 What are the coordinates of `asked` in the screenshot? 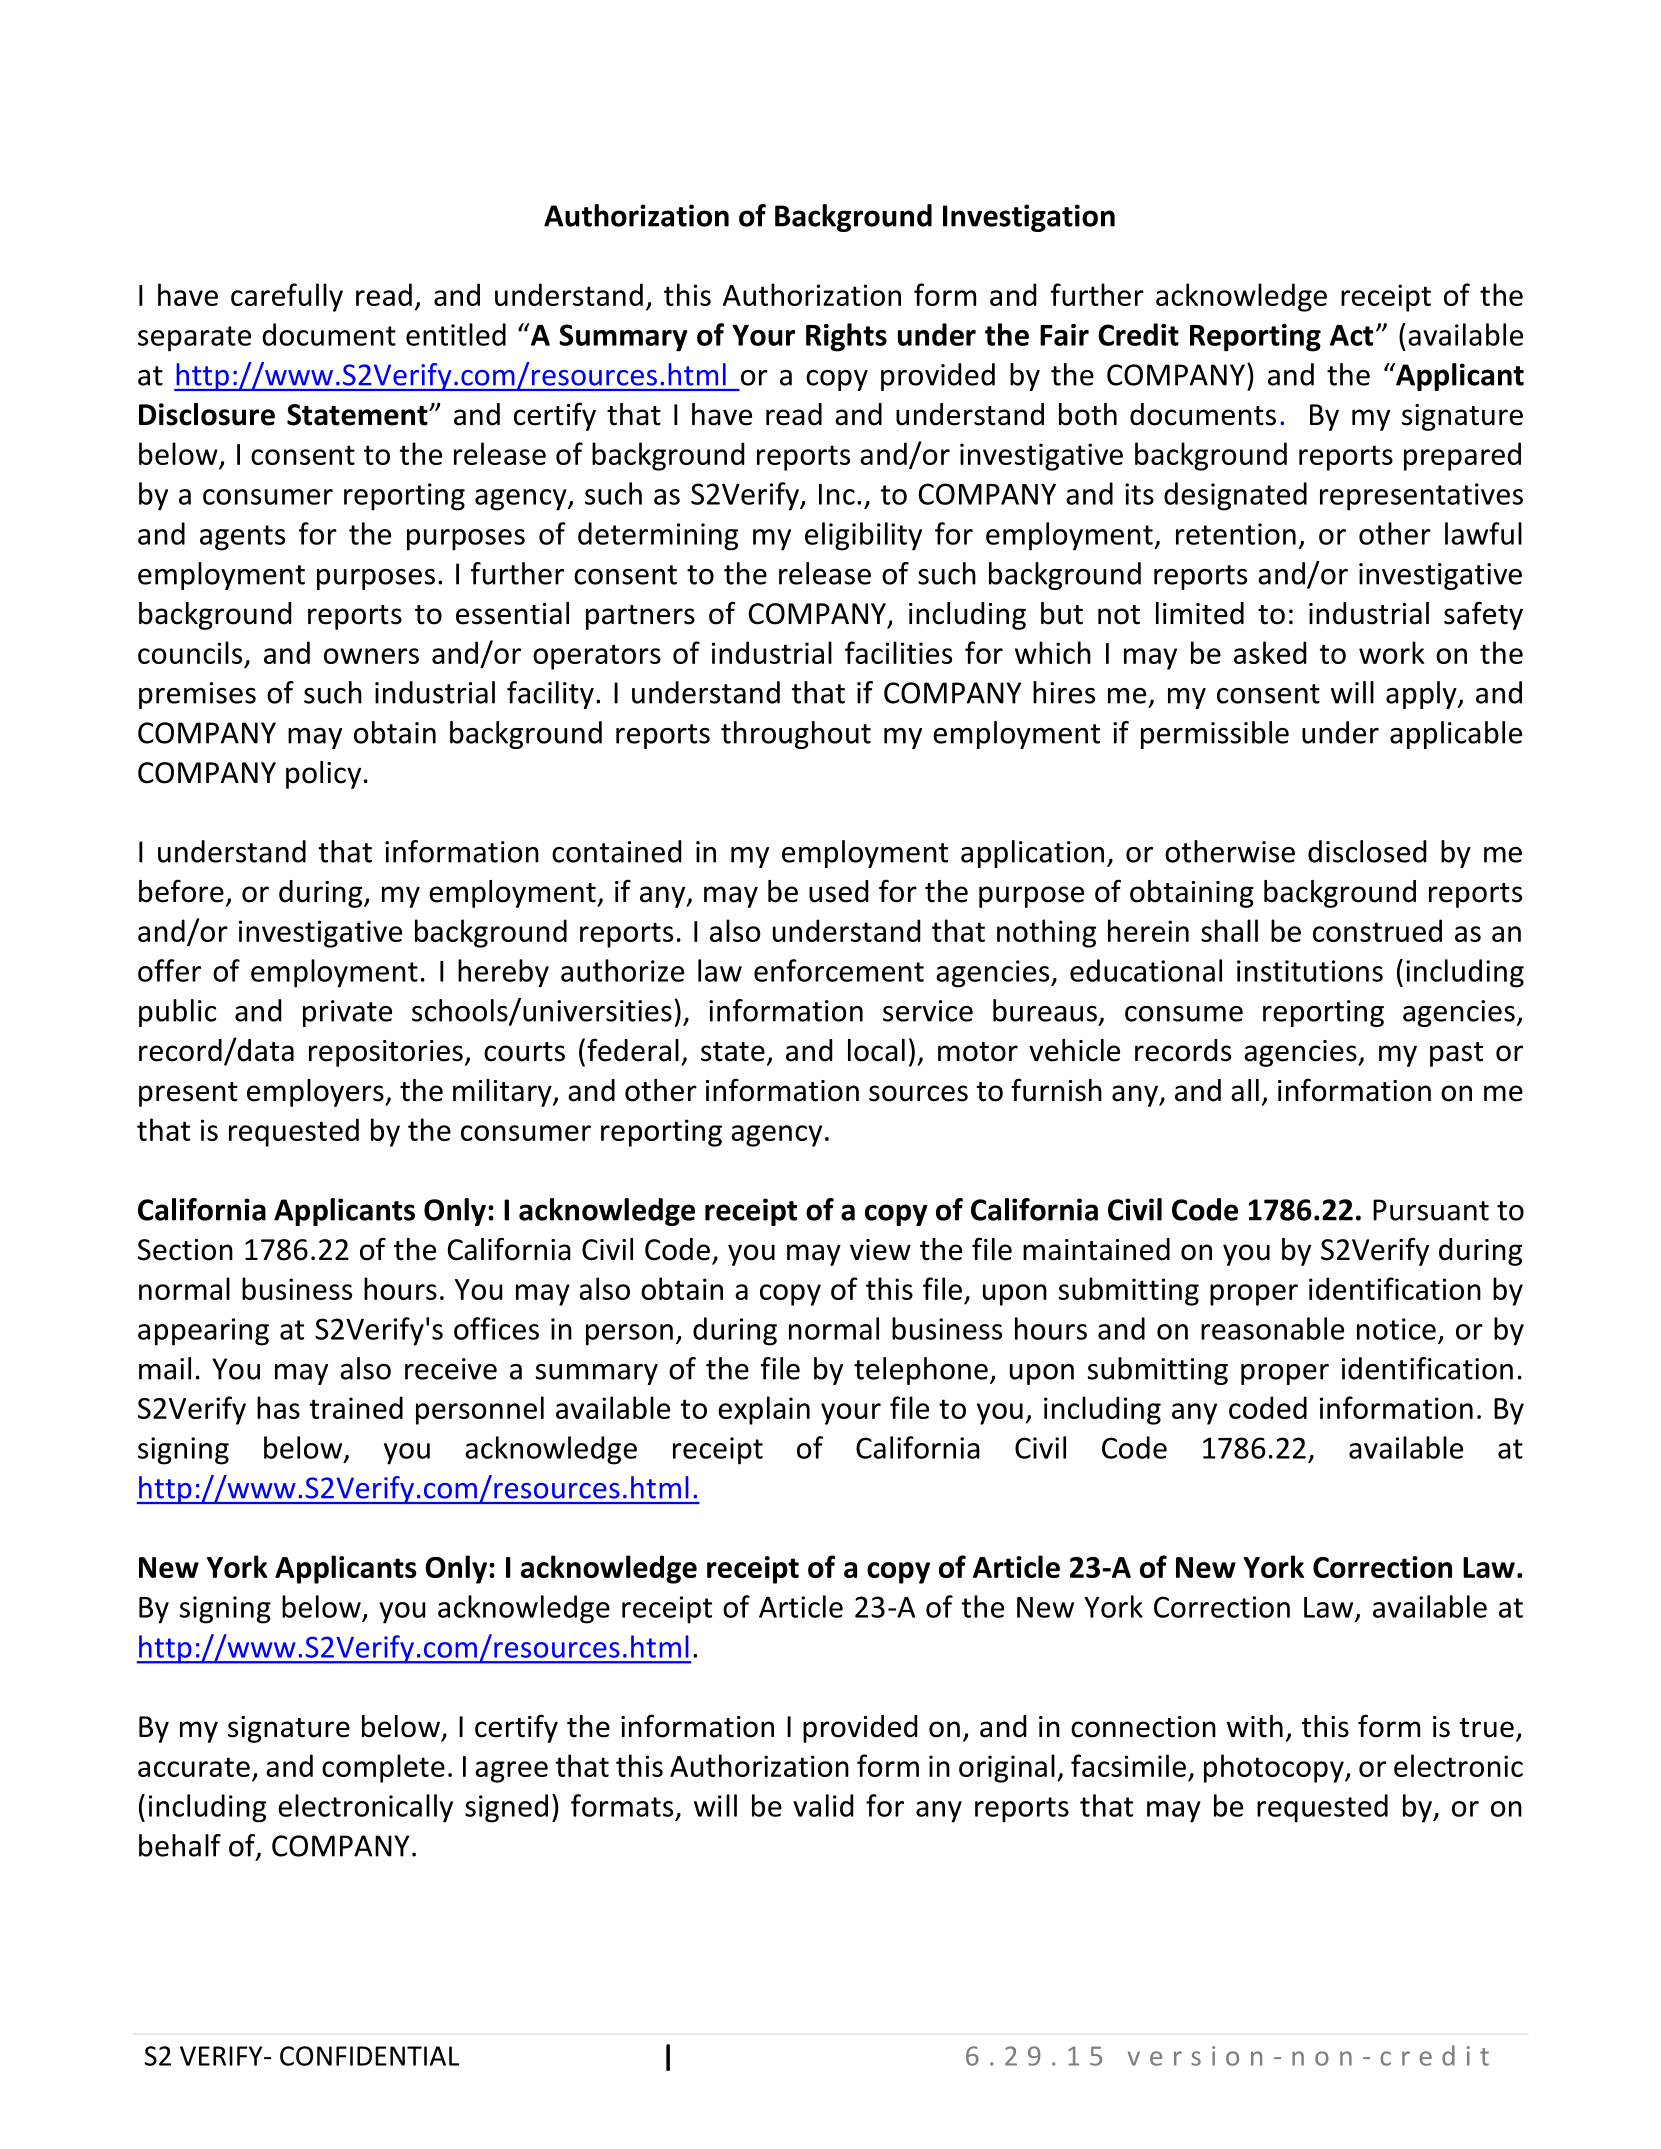 It's located at (1270, 652).
